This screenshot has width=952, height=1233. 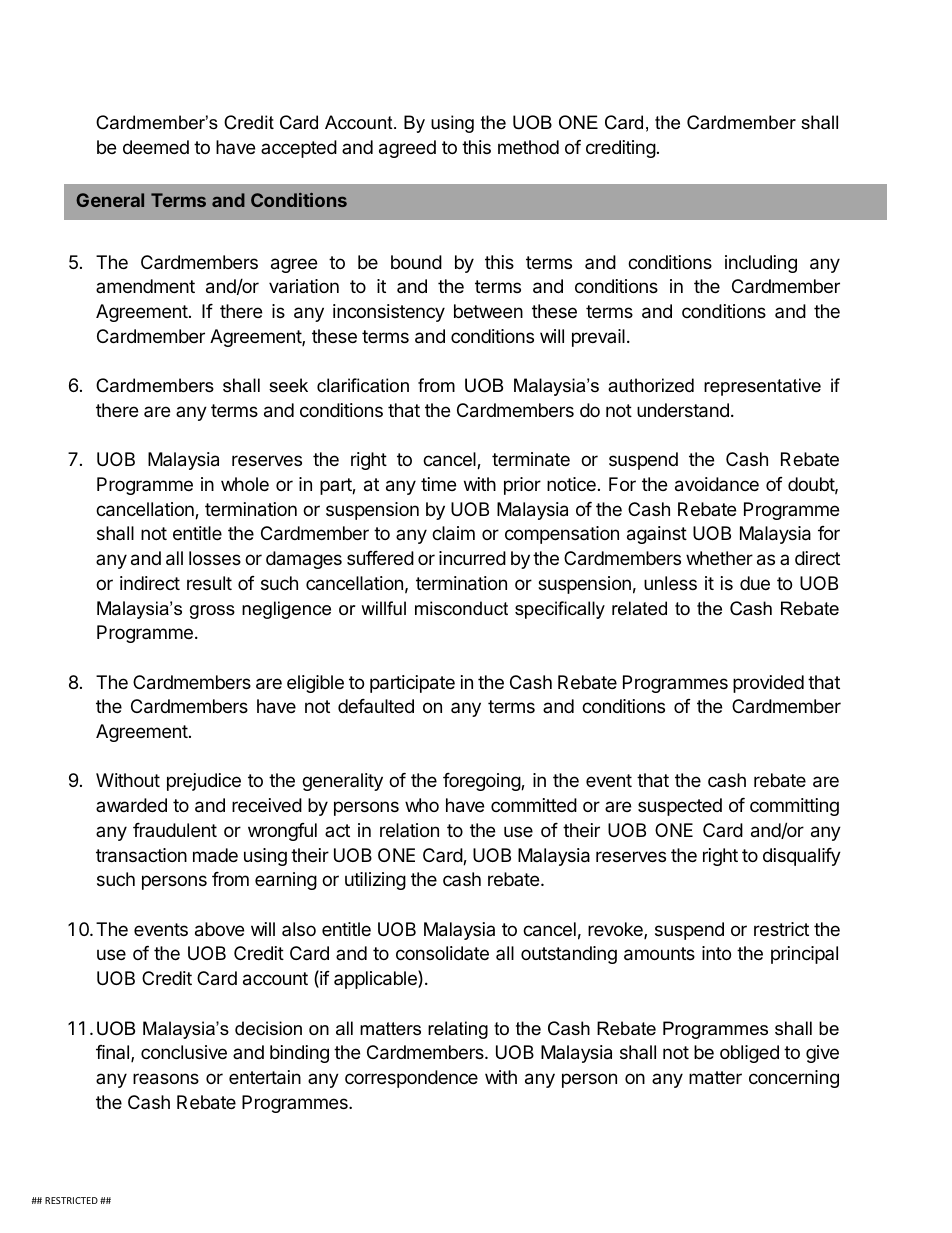 What do you see at coordinates (453, 533) in the screenshot?
I see `claim` at bounding box center [453, 533].
